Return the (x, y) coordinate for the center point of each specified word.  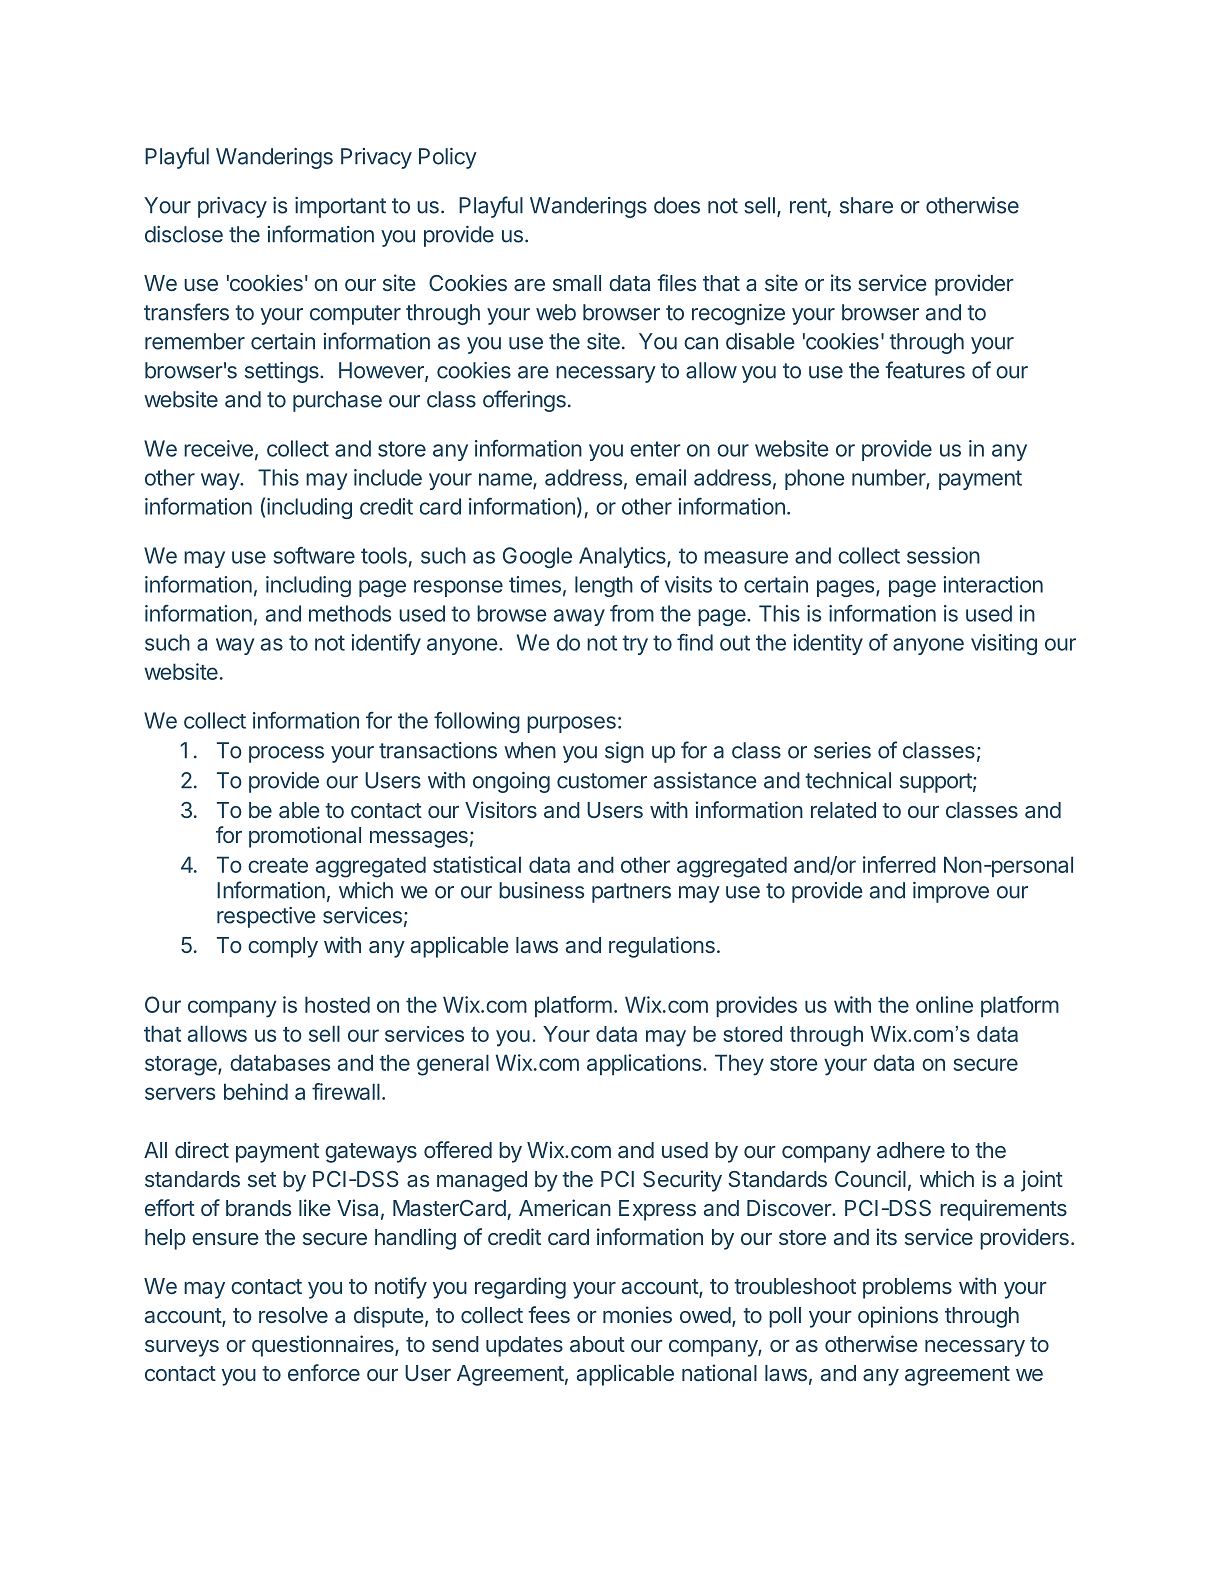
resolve (293, 1315)
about (597, 1344)
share (866, 205)
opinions (898, 1317)
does (677, 205)
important (340, 207)
